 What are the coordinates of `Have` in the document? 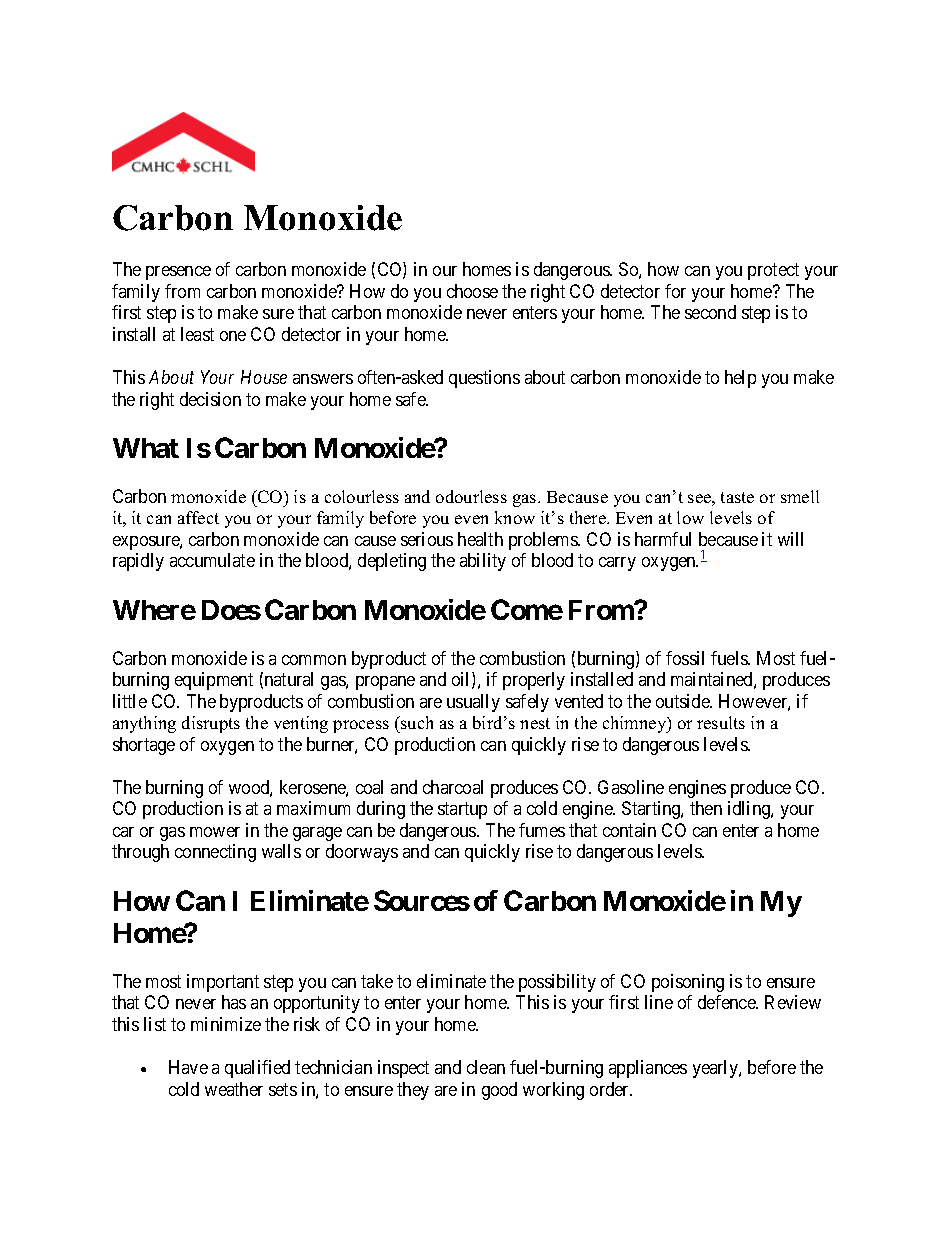 It's located at (188, 1067).
